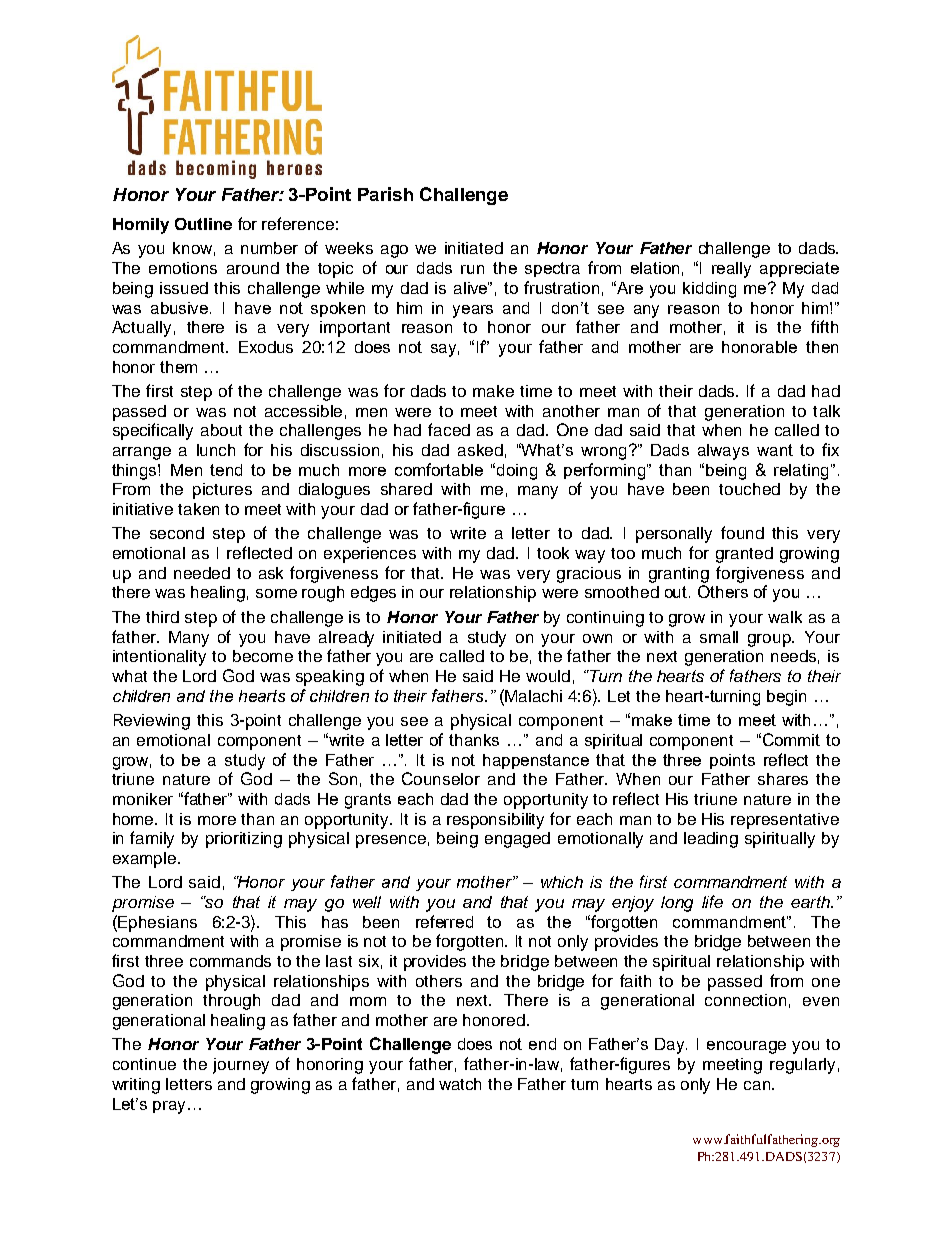 The height and width of the screenshot is (1233, 952). What do you see at coordinates (241, 1066) in the screenshot?
I see `journey` at bounding box center [241, 1066].
